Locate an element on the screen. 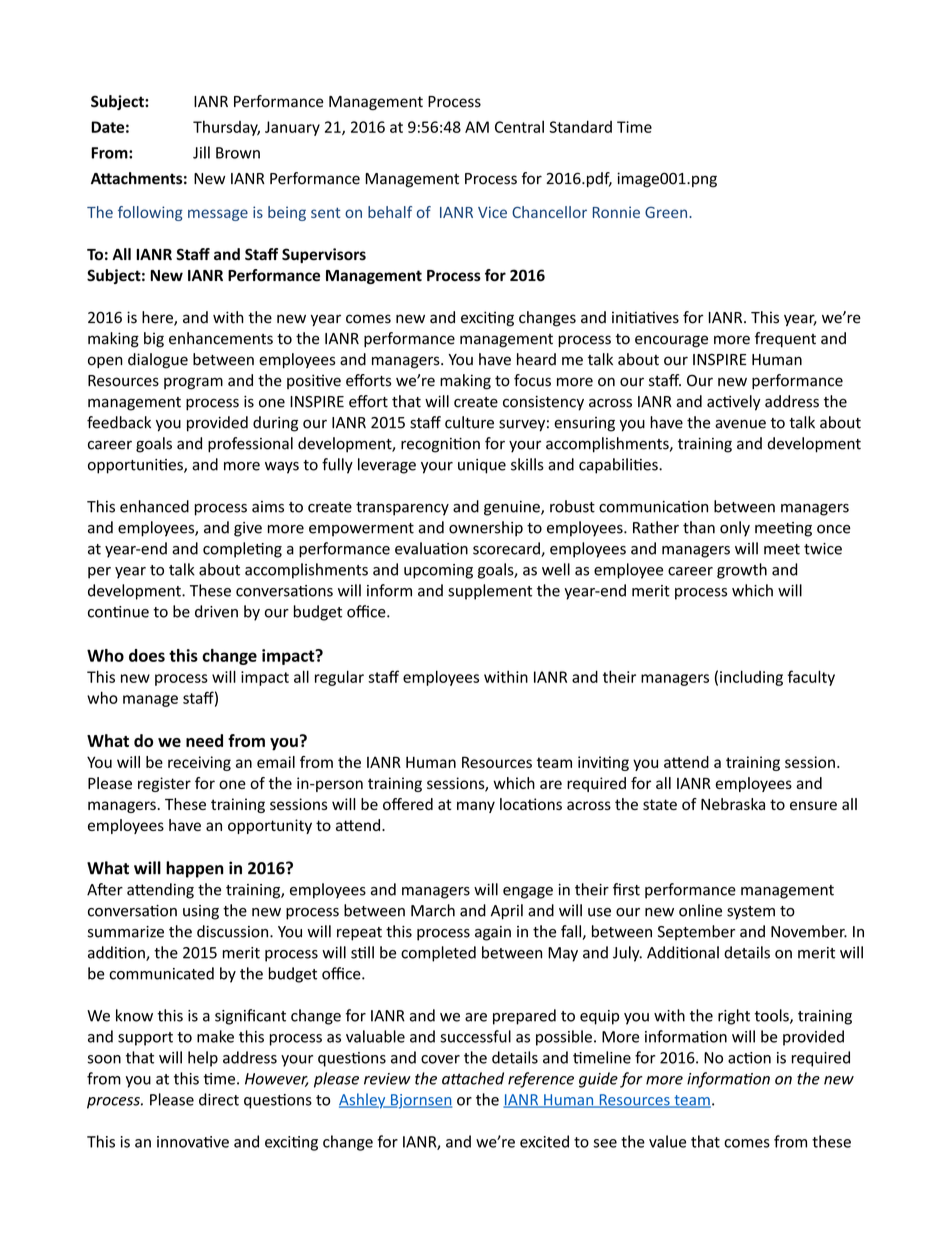 The image size is (952, 1233). Central is located at coordinates (519, 126).
